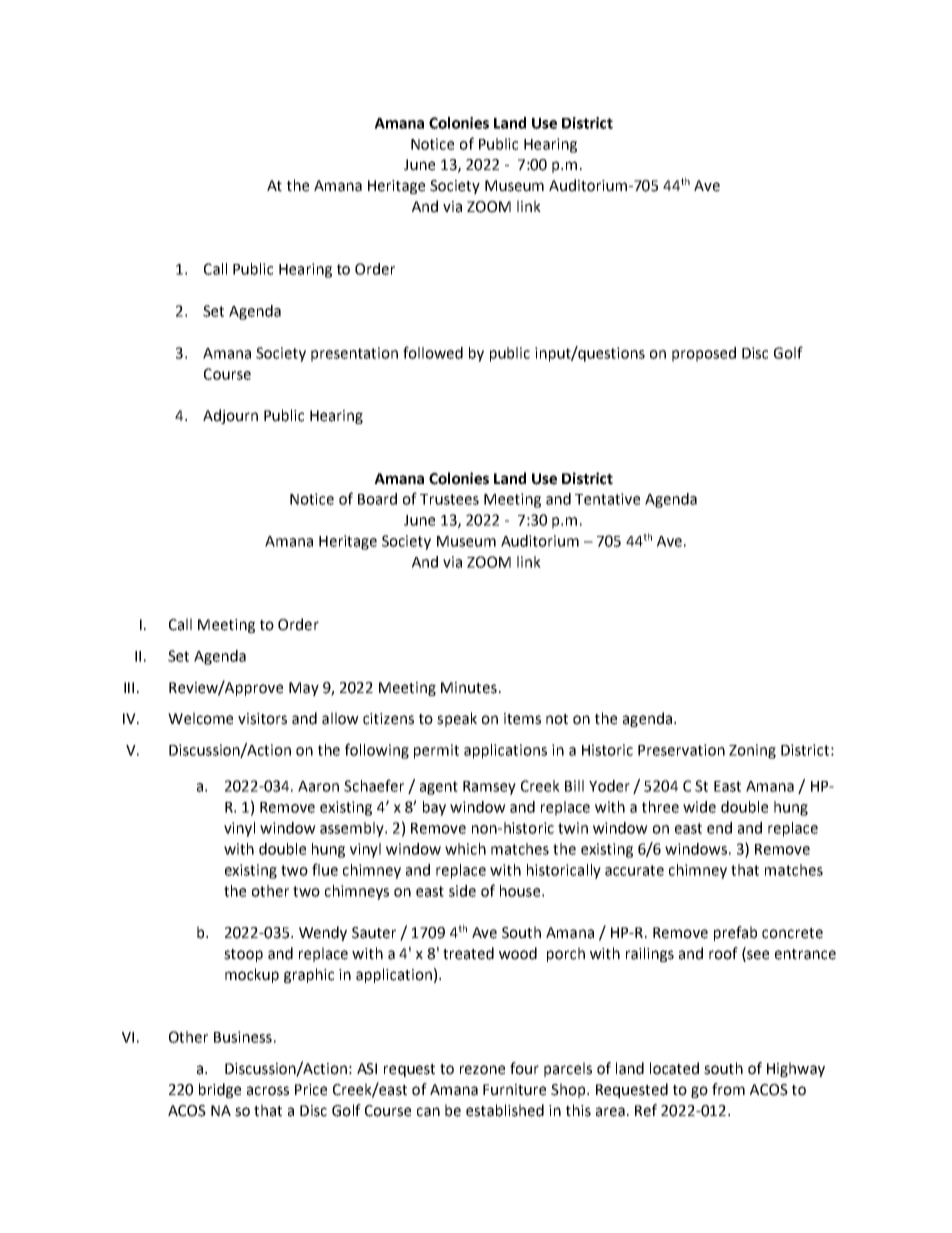 The image size is (952, 1233). What do you see at coordinates (354, 354) in the page?
I see `presentation` at bounding box center [354, 354].
